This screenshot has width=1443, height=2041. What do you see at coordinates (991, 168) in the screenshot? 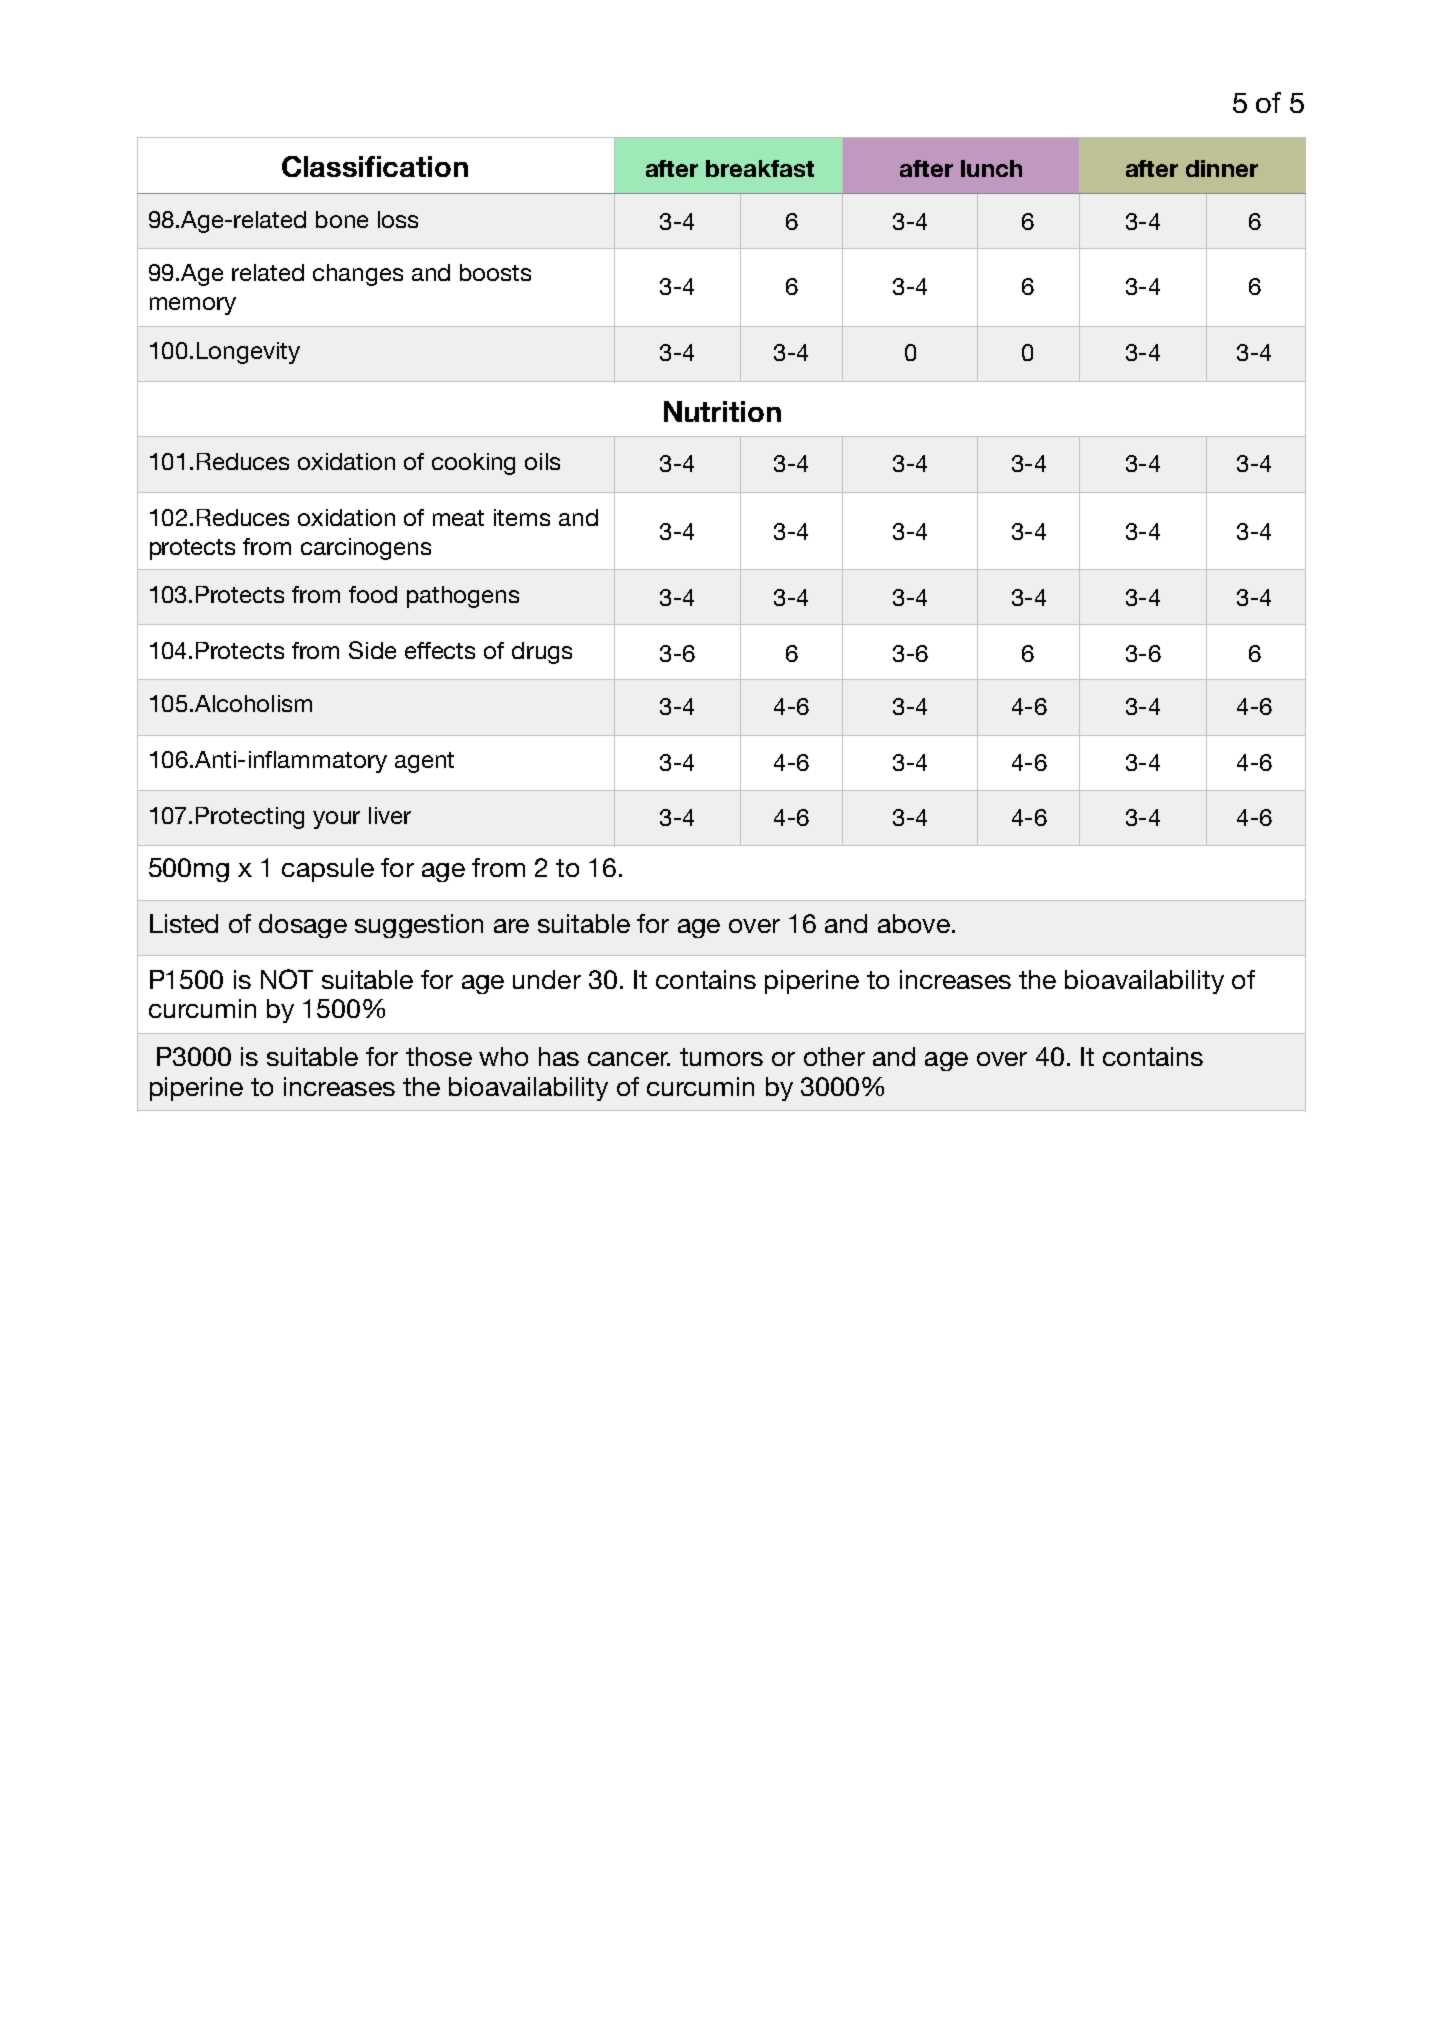
I see `lunch` at bounding box center [991, 168].
